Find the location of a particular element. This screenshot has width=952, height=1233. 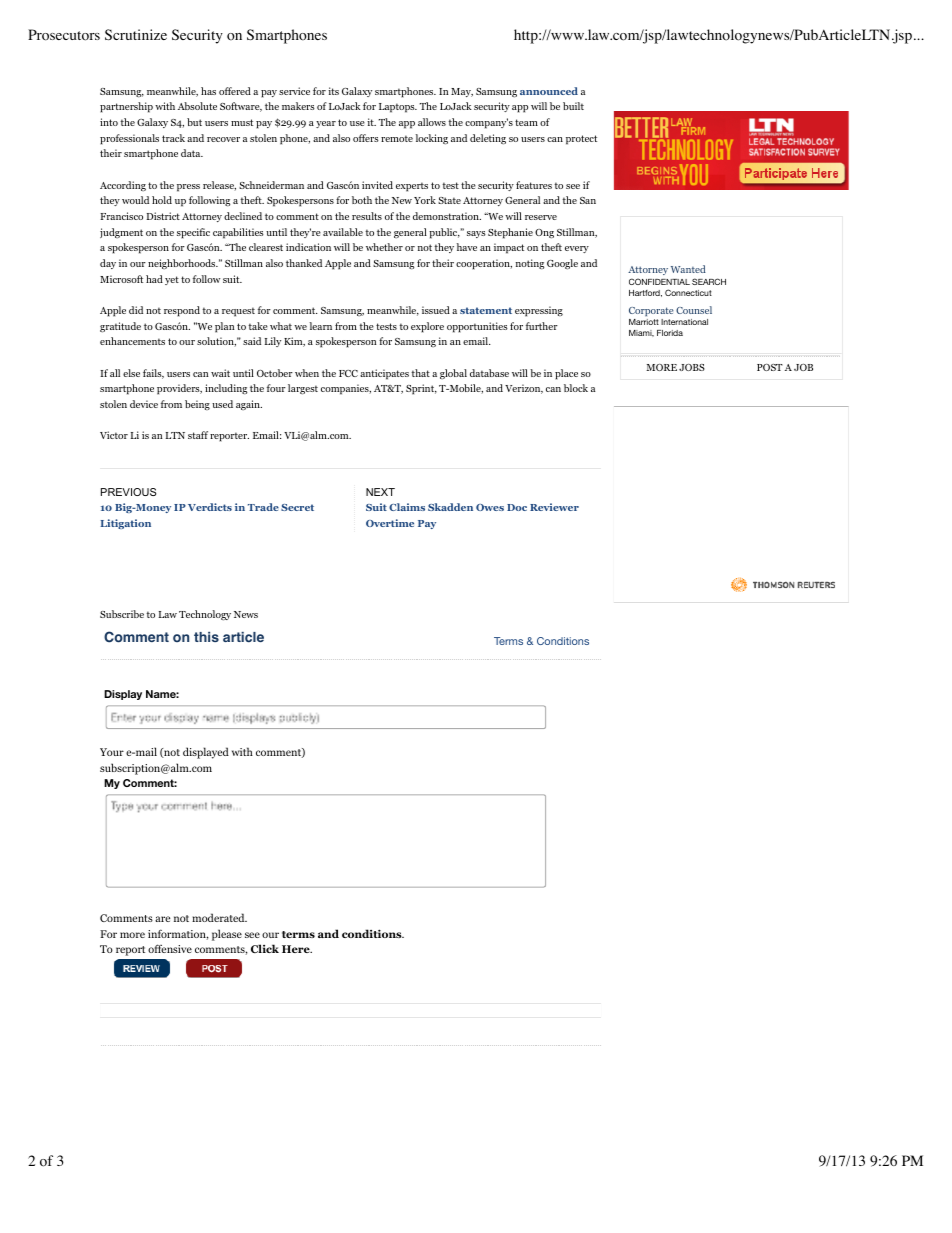

offensive is located at coordinates (170, 948).
